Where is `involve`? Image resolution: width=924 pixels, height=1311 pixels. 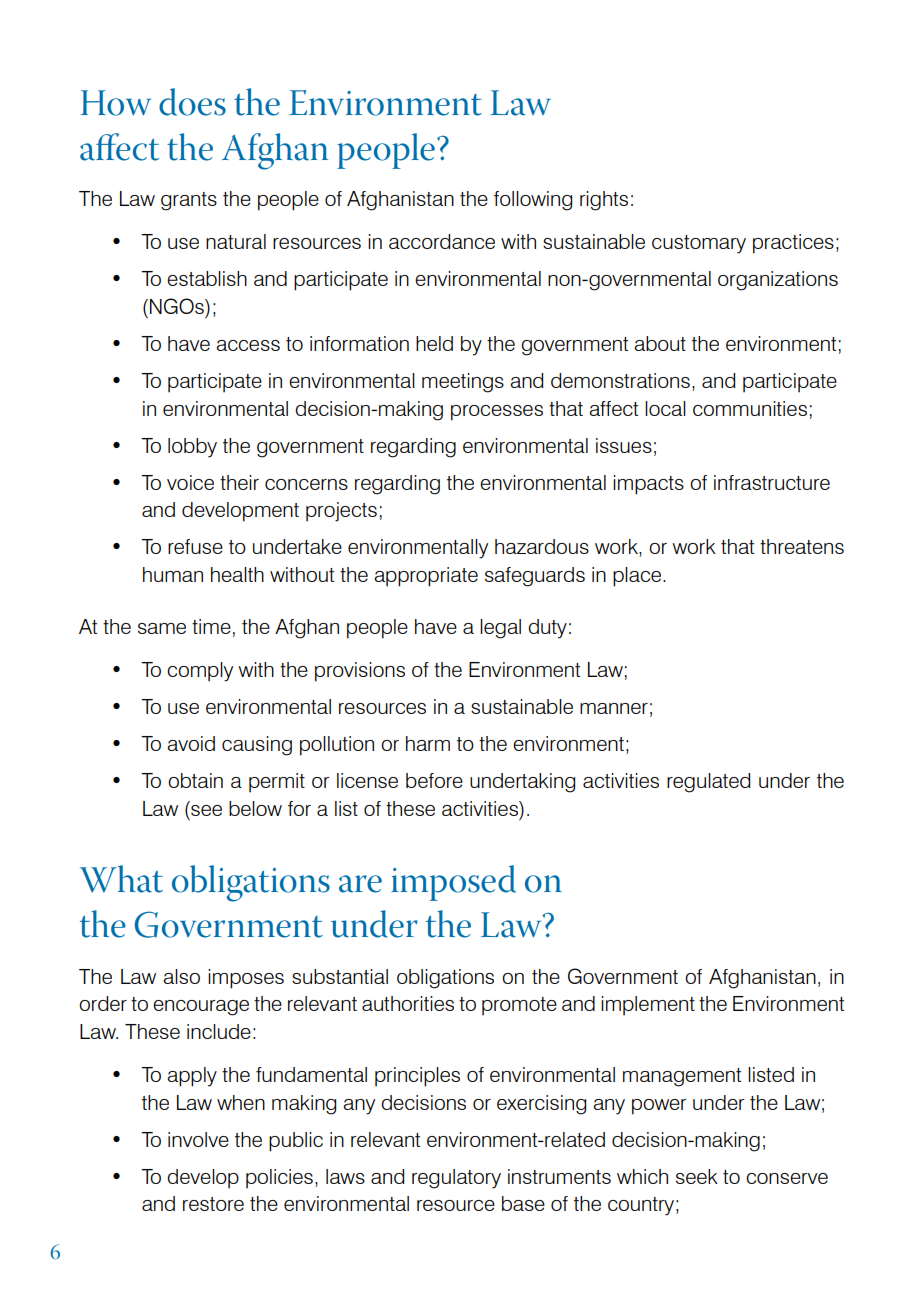
involve is located at coordinates (198, 1139).
